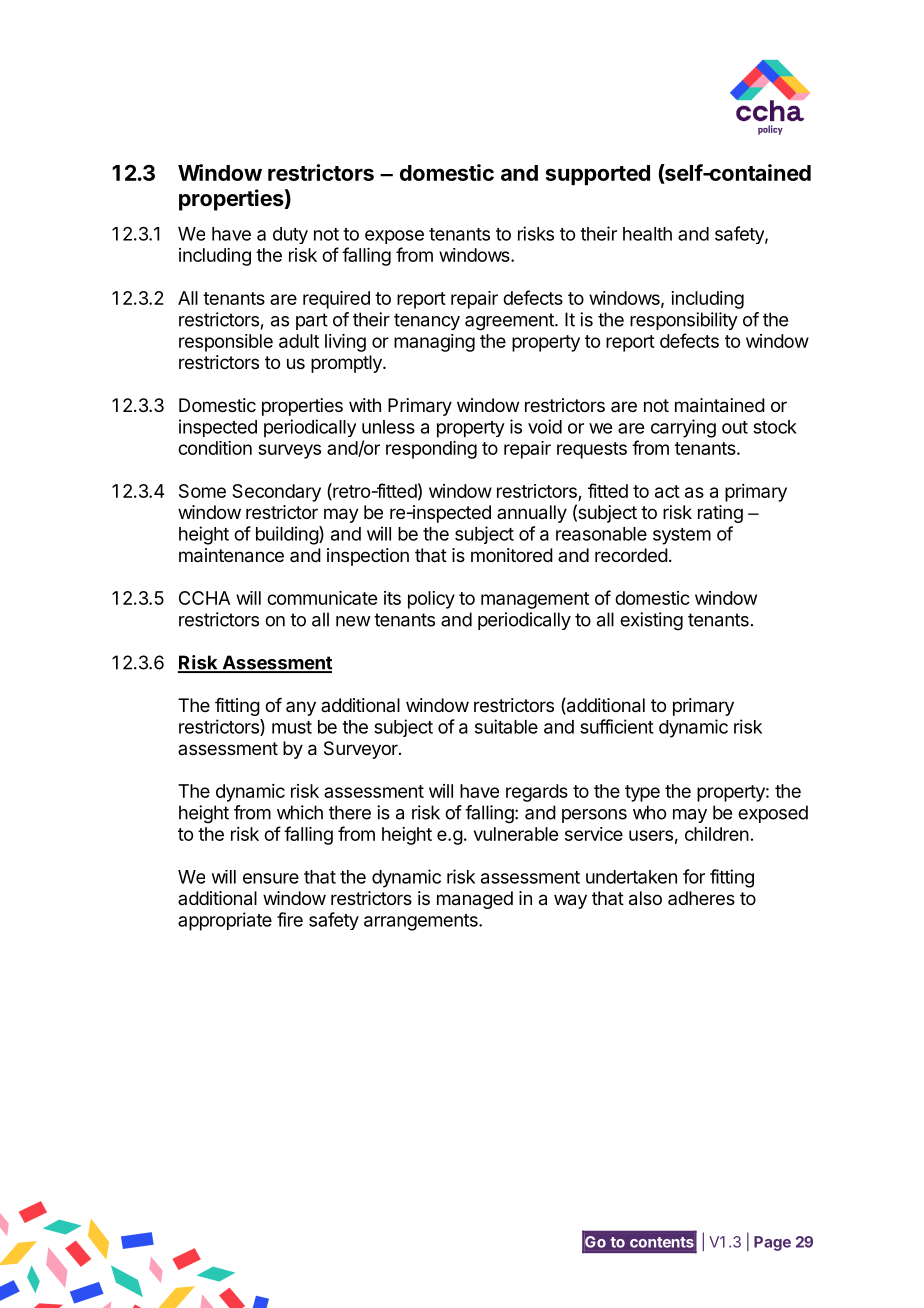 The height and width of the screenshot is (1308, 924). Describe the element at coordinates (535, 600) in the screenshot. I see `management` at that location.
